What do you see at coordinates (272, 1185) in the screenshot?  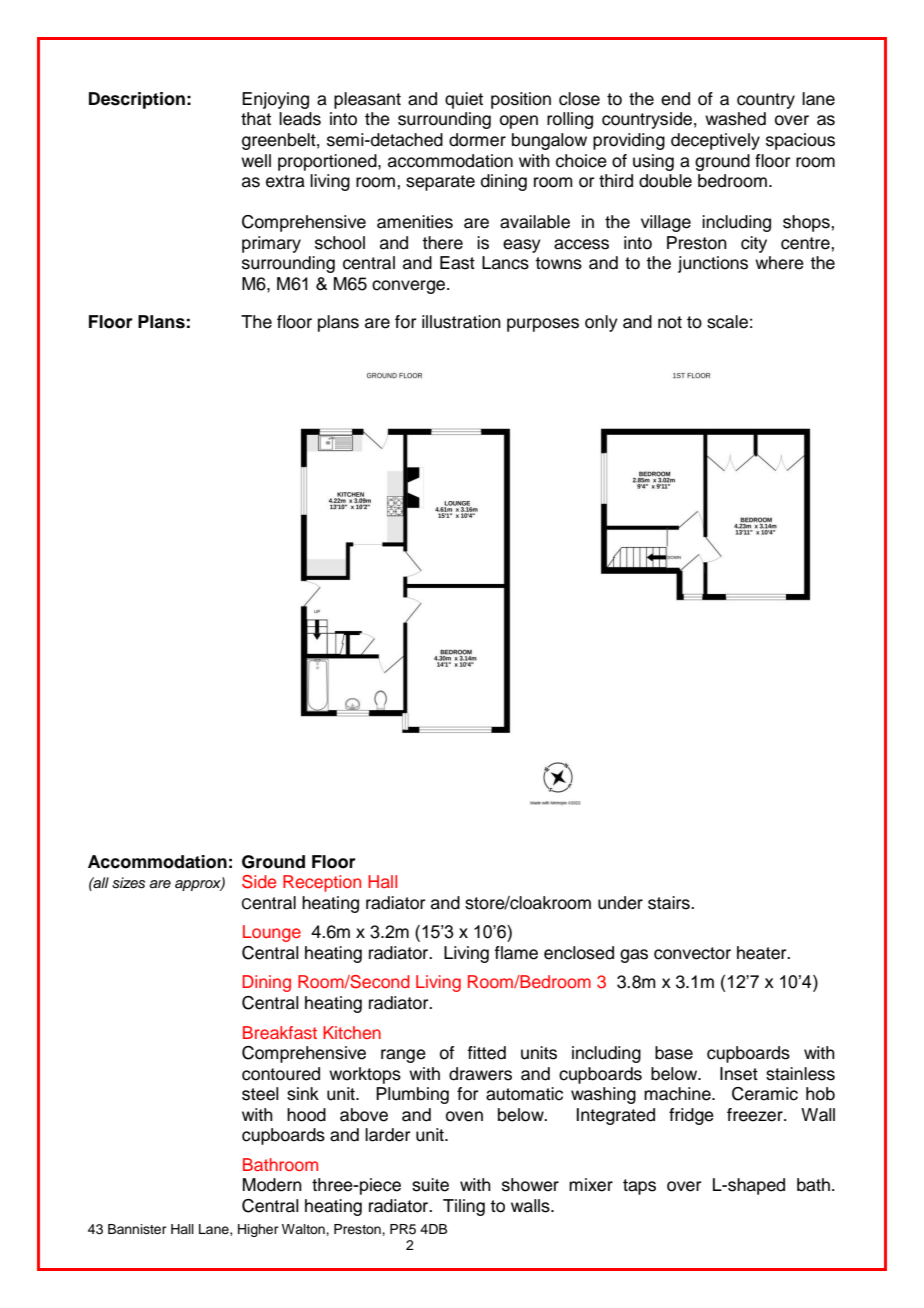 I see `Modern` at bounding box center [272, 1185].
